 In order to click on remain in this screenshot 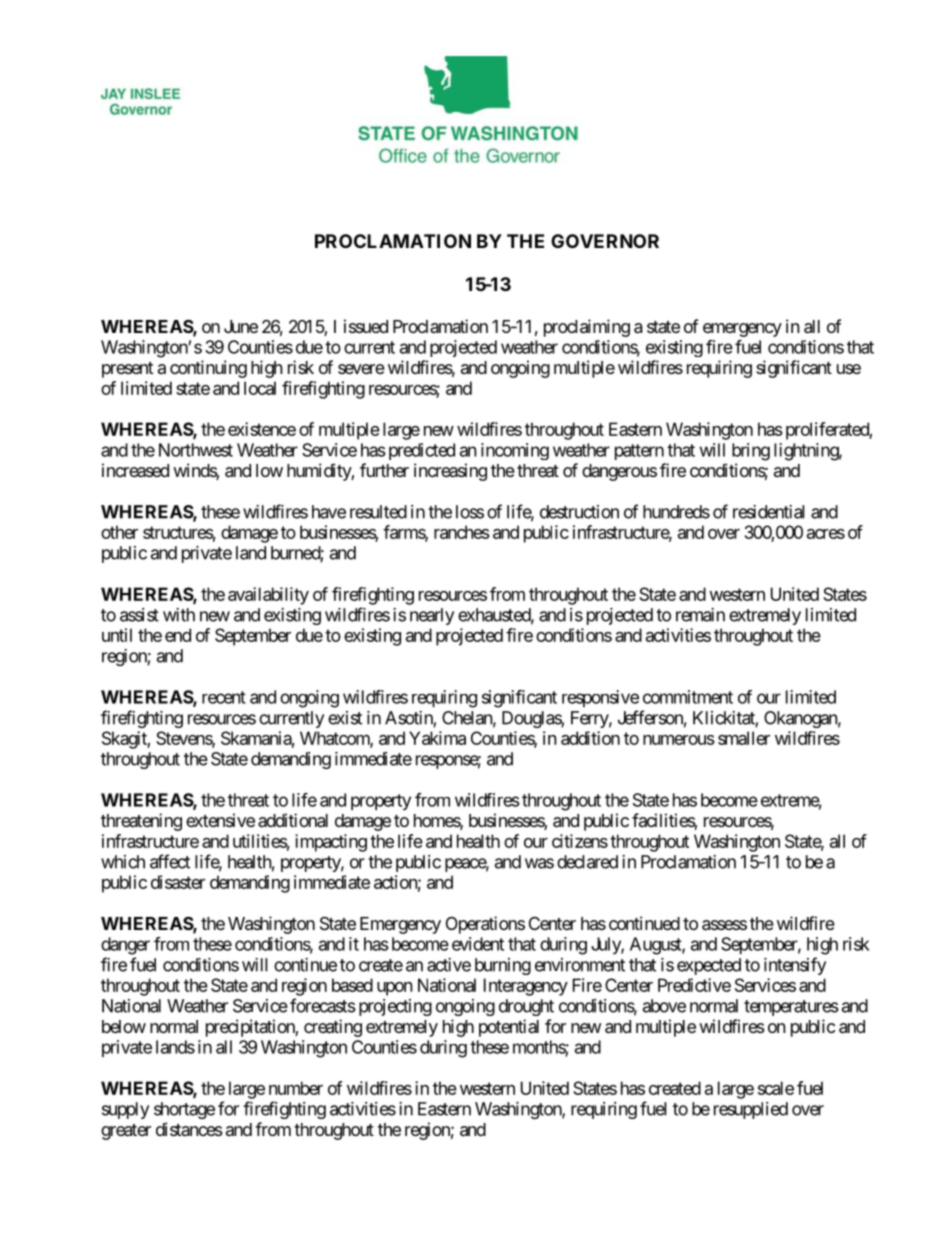, I will do `click(700, 615)`.
